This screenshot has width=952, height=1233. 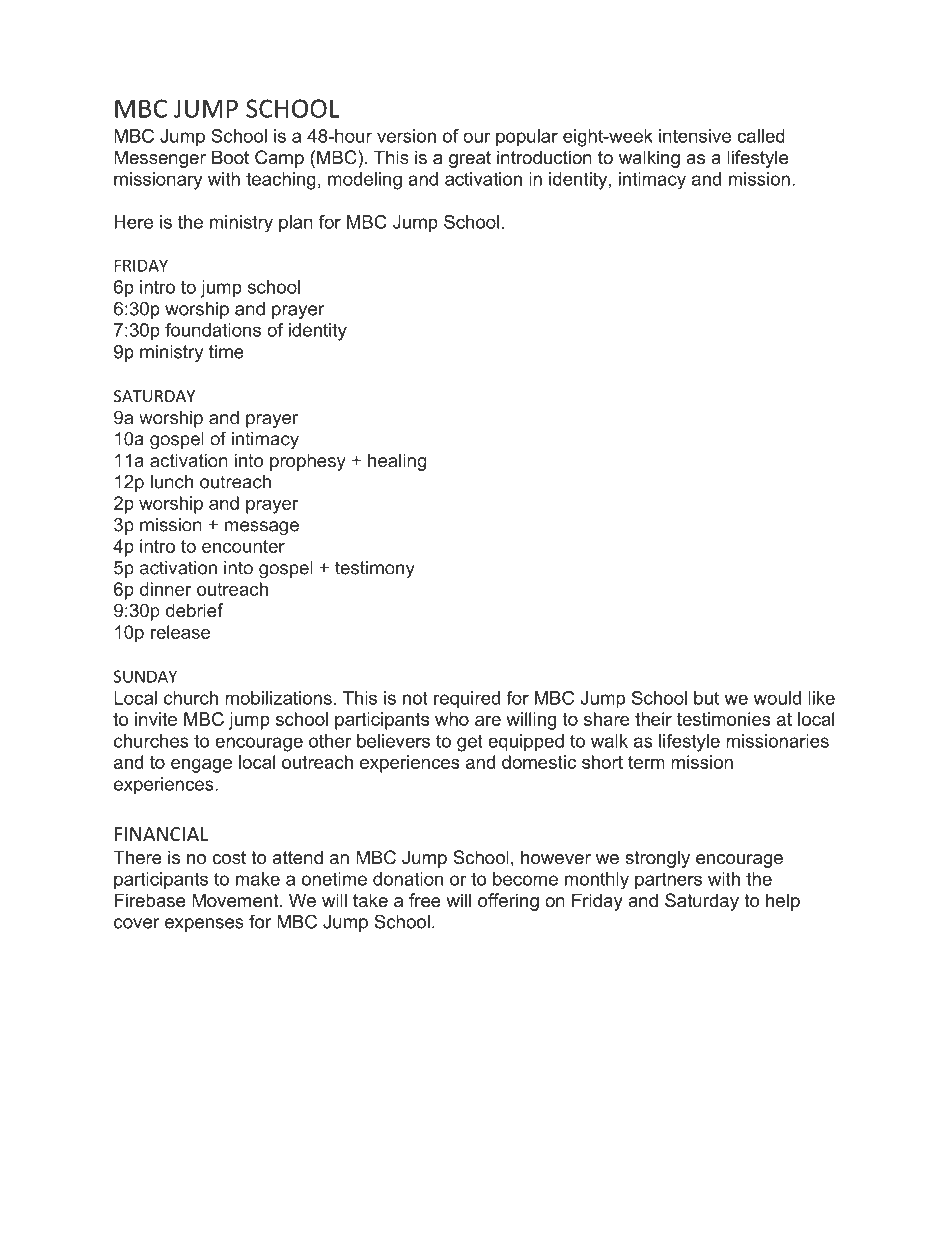 What do you see at coordinates (467, 700) in the screenshot?
I see `required` at bounding box center [467, 700].
